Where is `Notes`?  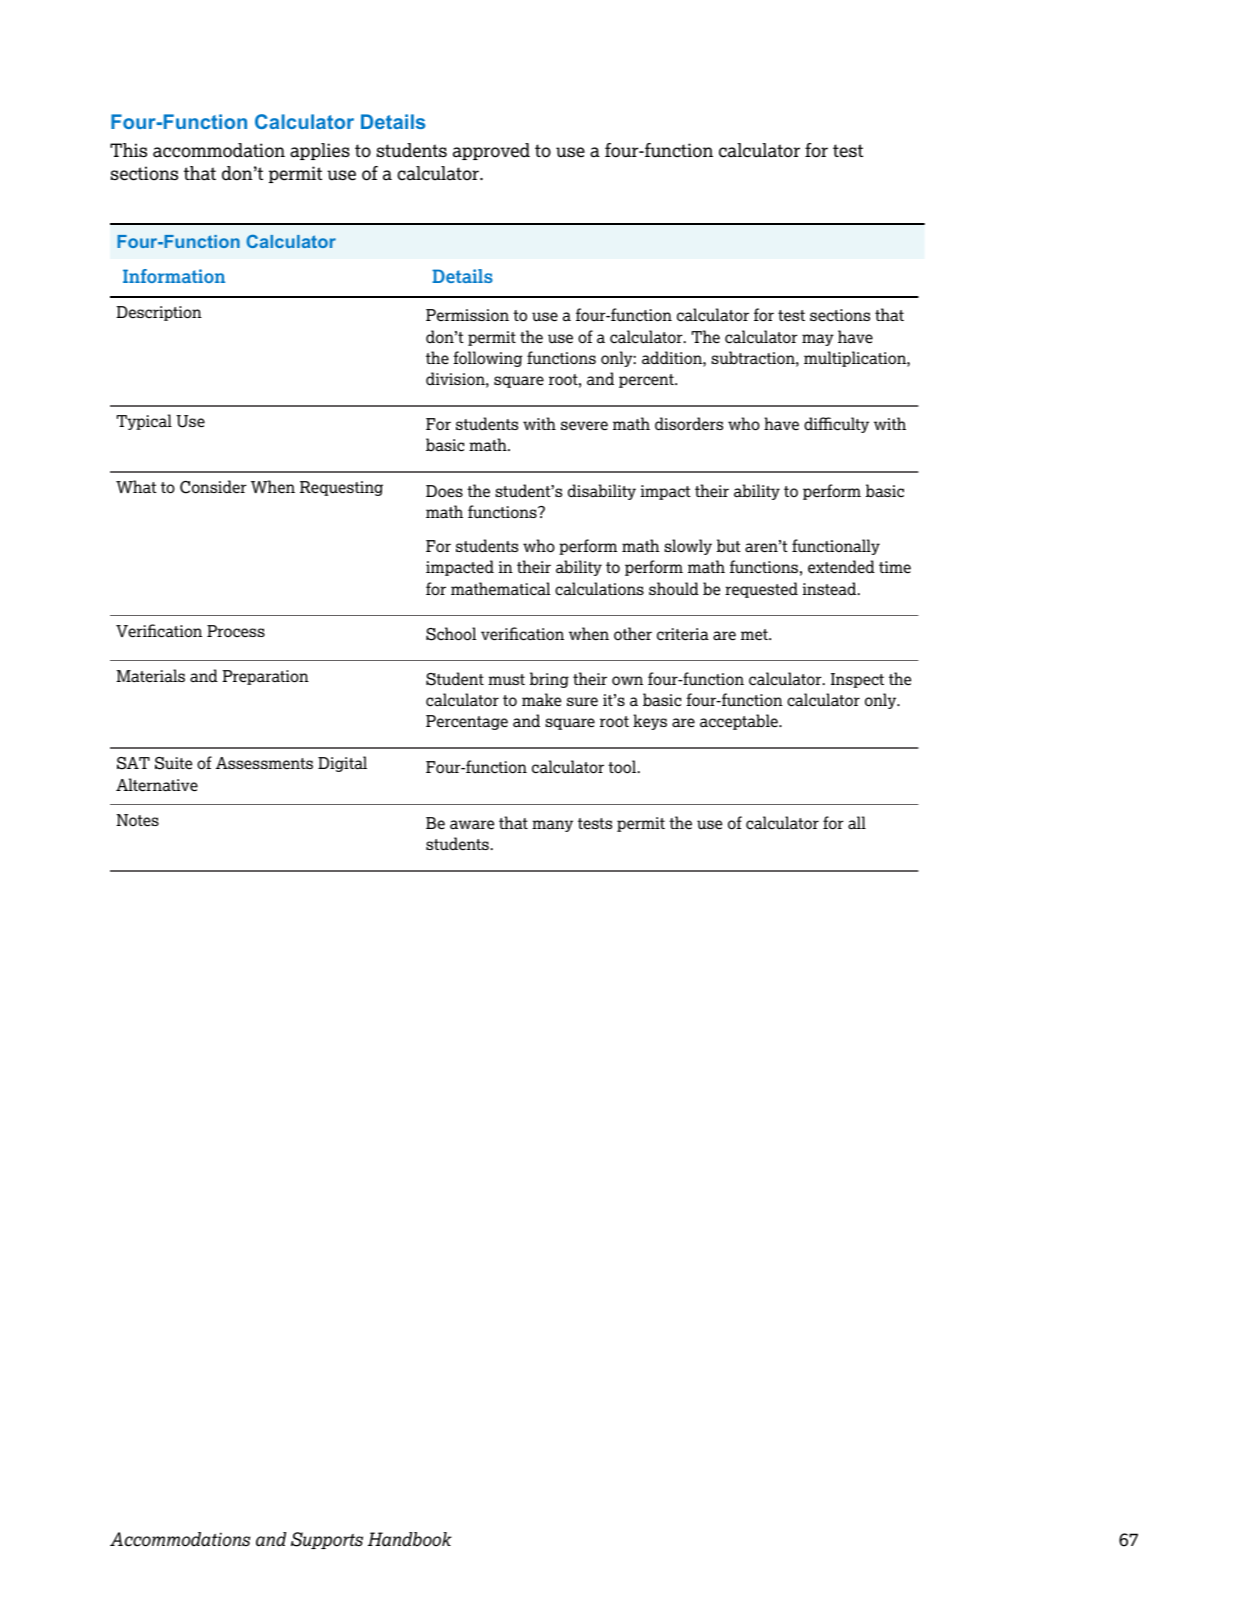 Notes is located at coordinates (137, 820).
